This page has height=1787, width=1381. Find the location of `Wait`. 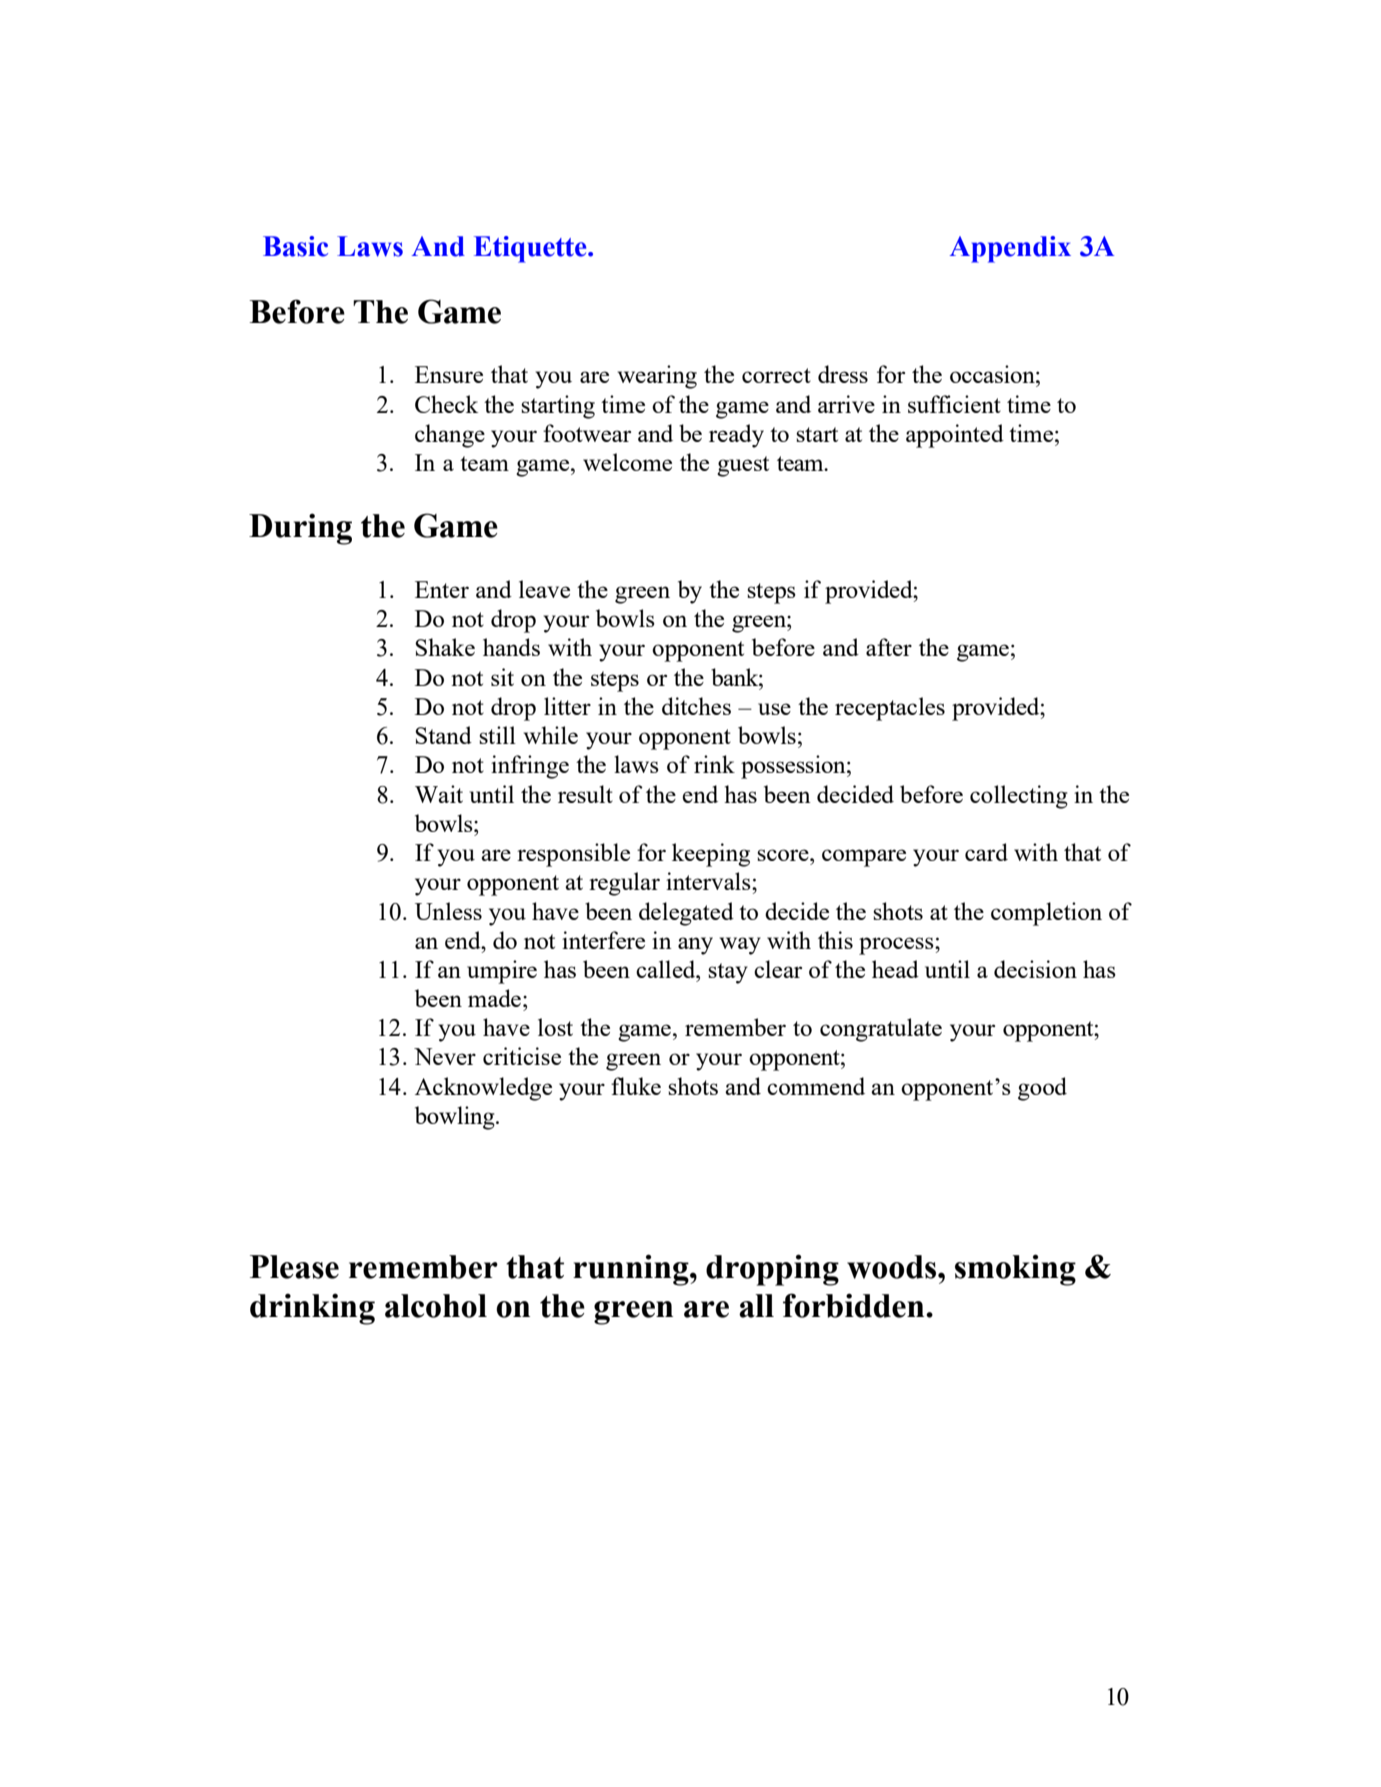

Wait is located at coordinates (439, 794).
